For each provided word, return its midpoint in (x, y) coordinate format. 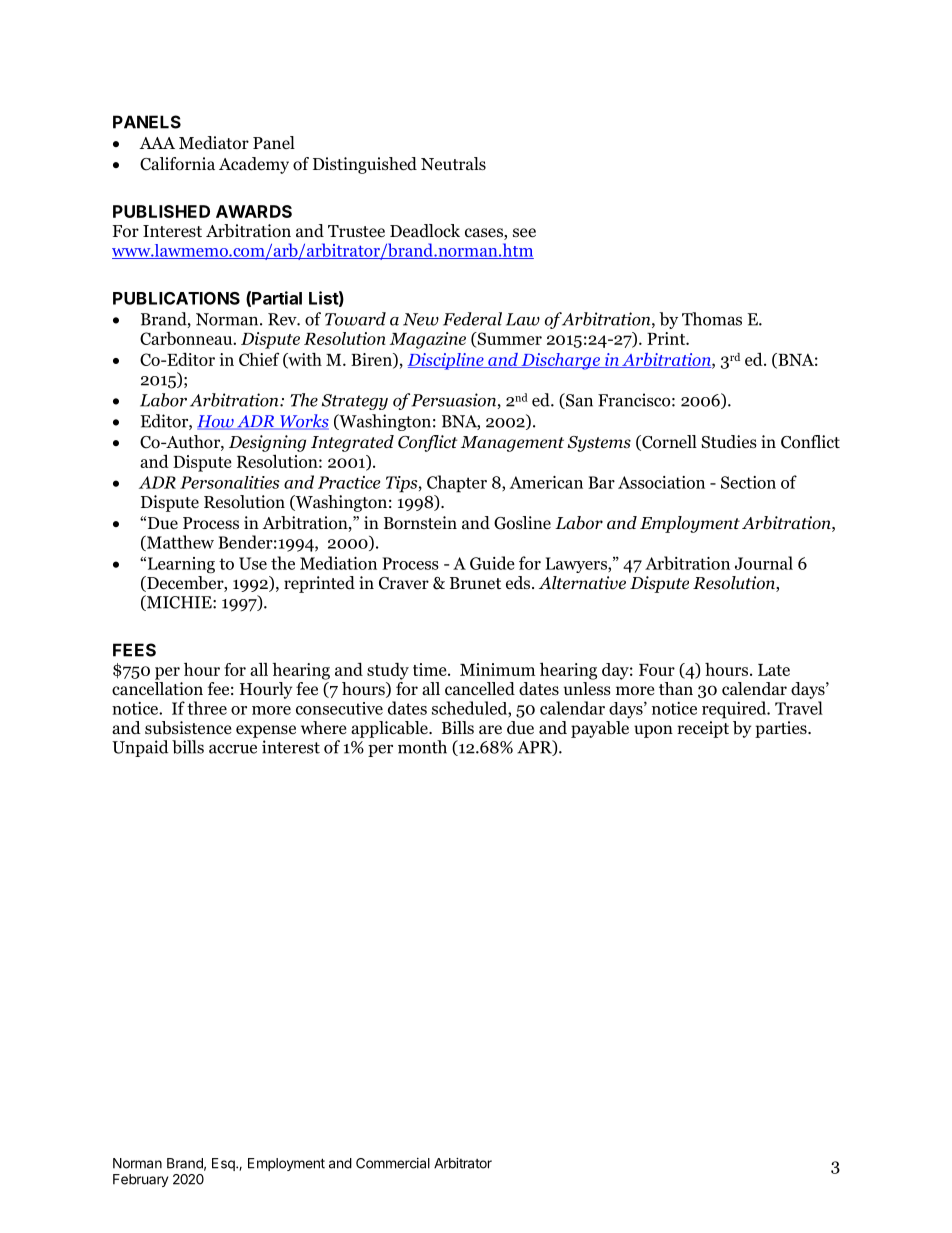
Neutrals (453, 163)
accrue (233, 749)
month (422, 747)
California (177, 164)
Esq (224, 1164)
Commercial (393, 1163)
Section (748, 482)
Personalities (230, 482)
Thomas (712, 319)
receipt (703, 729)
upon (653, 731)
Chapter (457, 484)
